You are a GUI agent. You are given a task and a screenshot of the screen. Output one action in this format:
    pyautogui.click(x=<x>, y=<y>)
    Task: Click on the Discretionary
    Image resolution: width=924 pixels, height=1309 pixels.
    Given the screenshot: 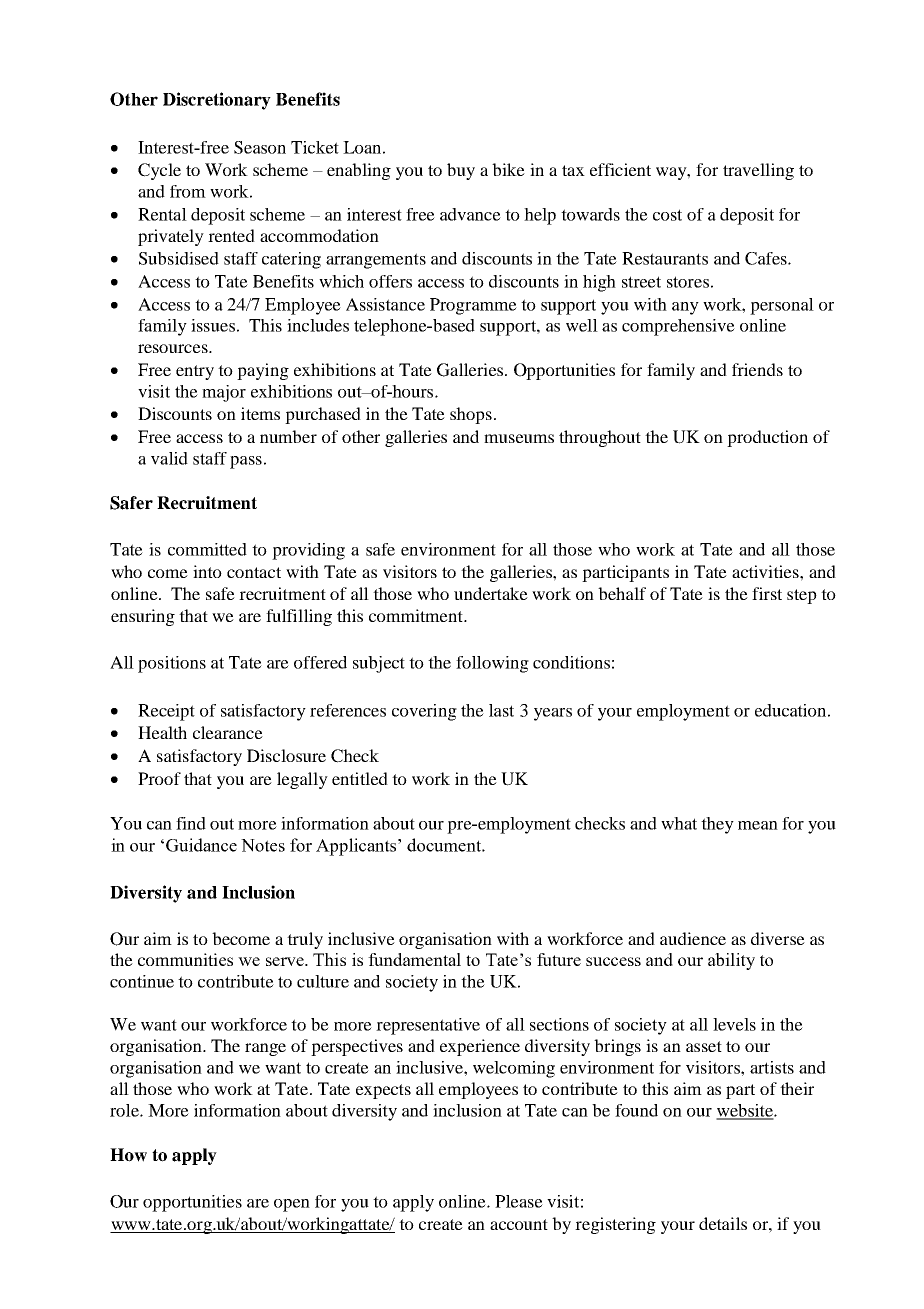 What is the action you would take?
    pyautogui.click(x=217, y=101)
